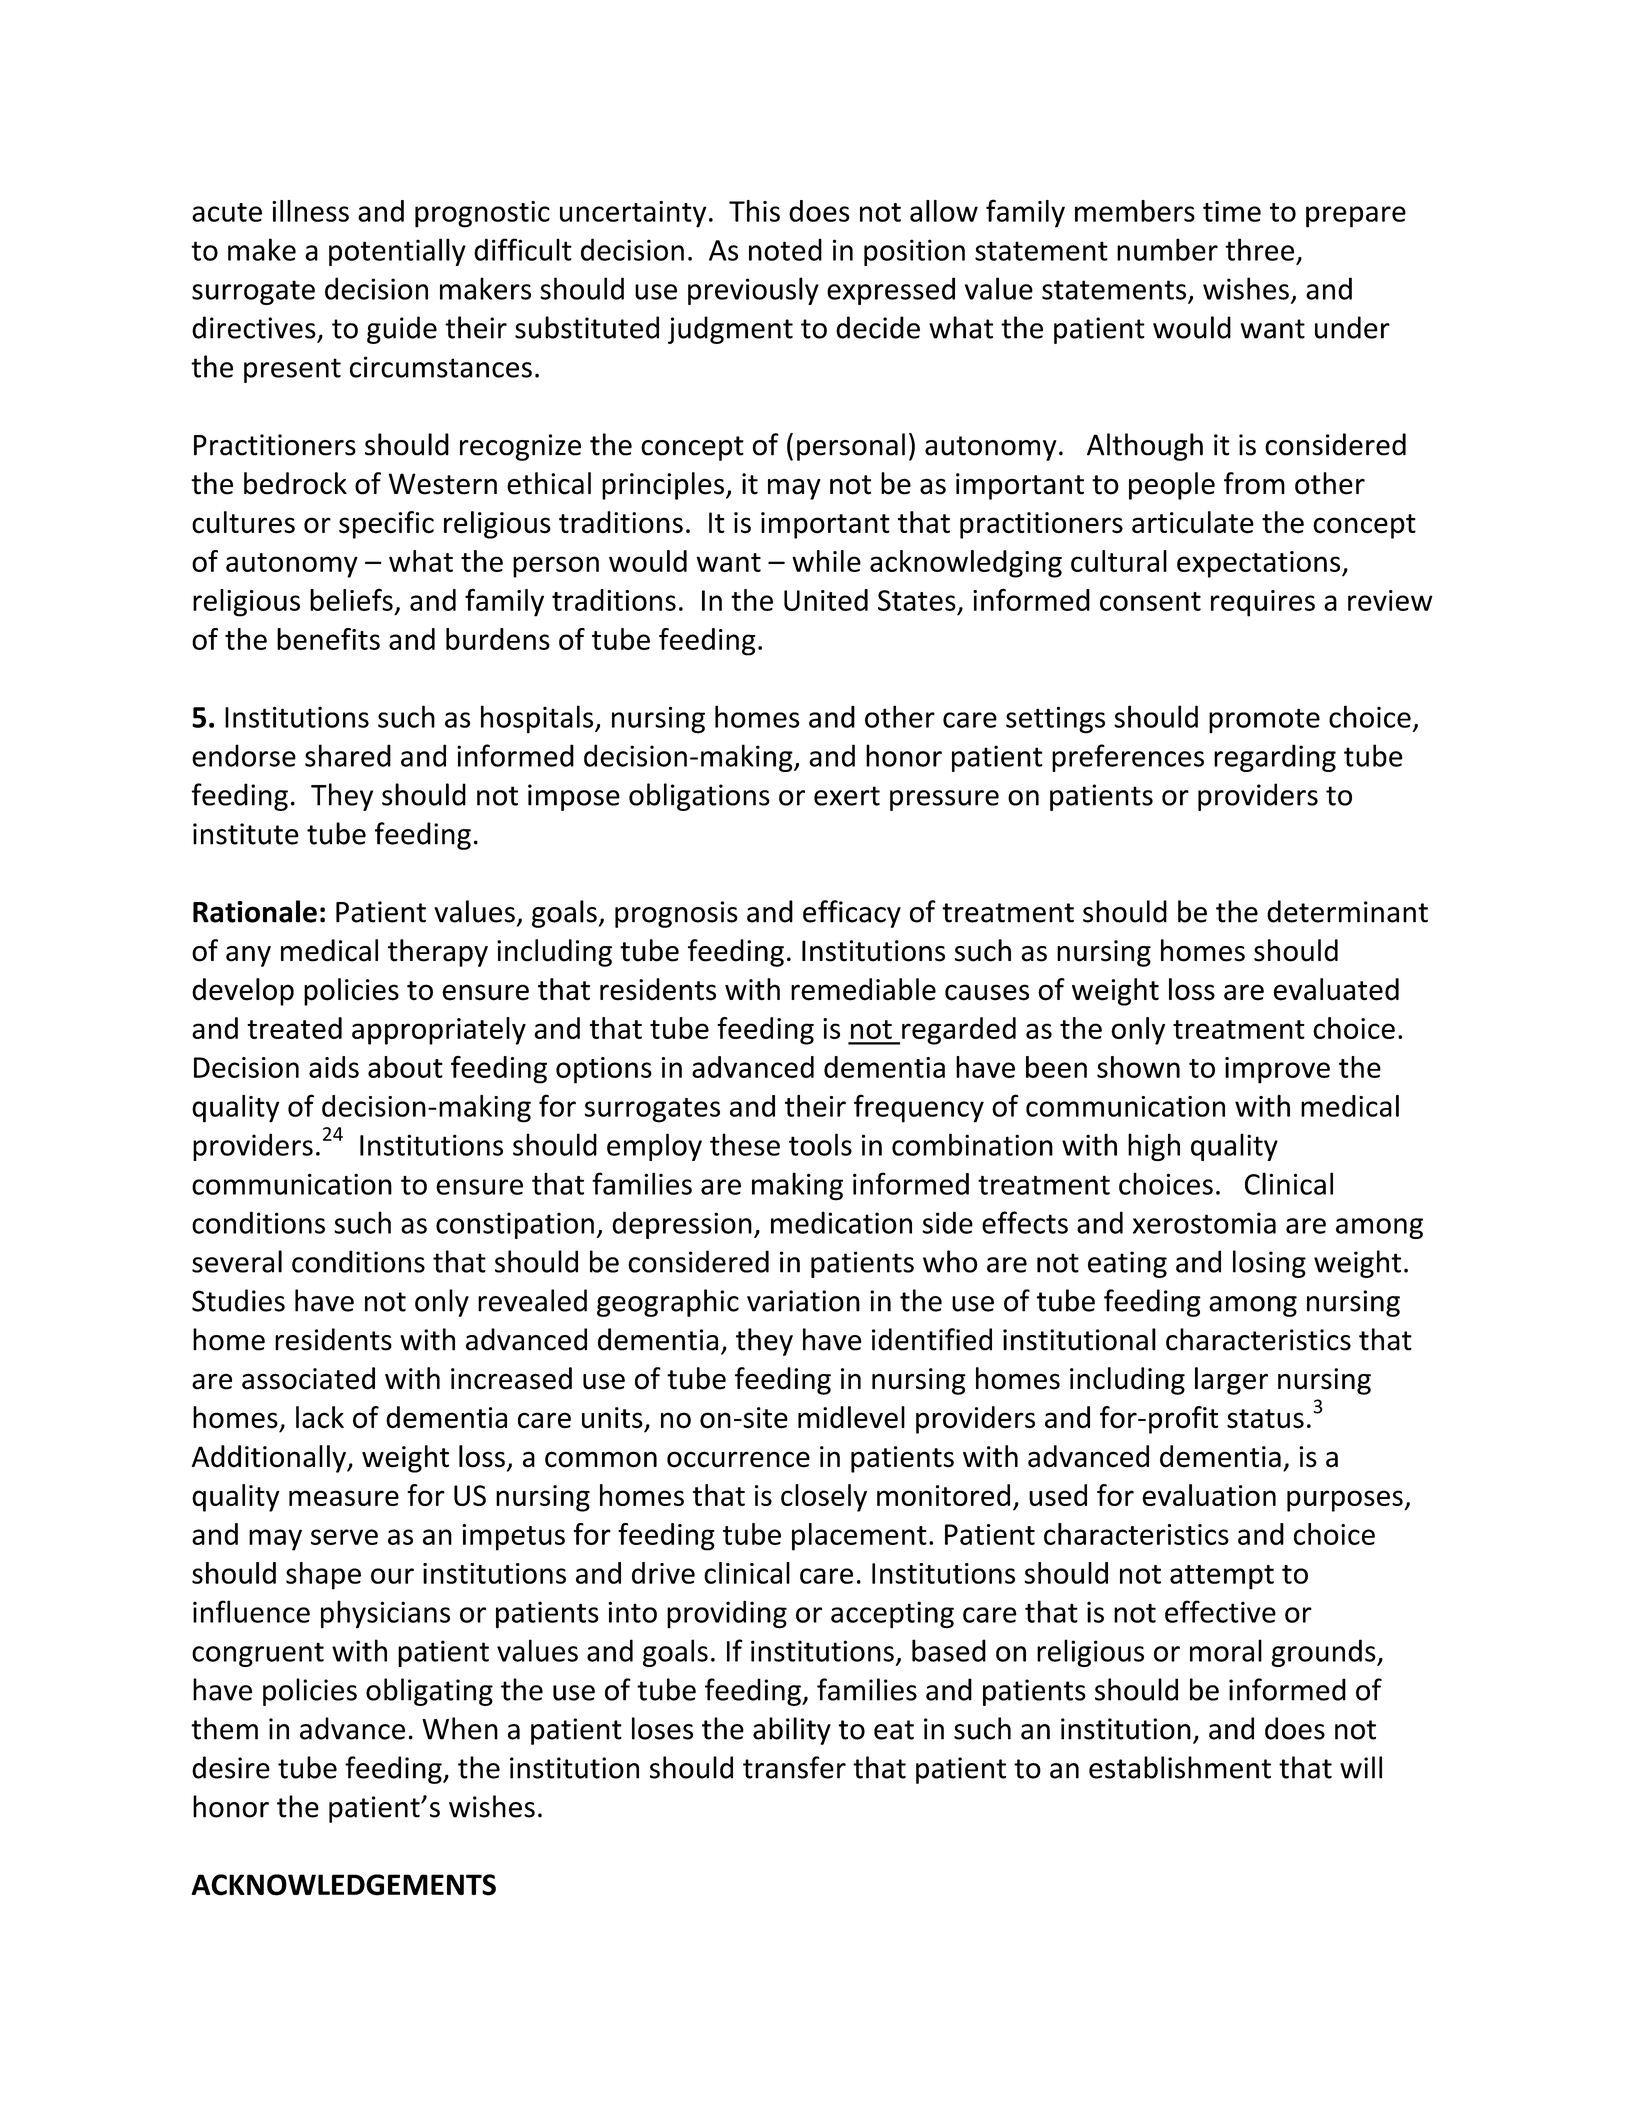 This page has width=1626, height=2104. I want to click on three, so click(1259, 249).
